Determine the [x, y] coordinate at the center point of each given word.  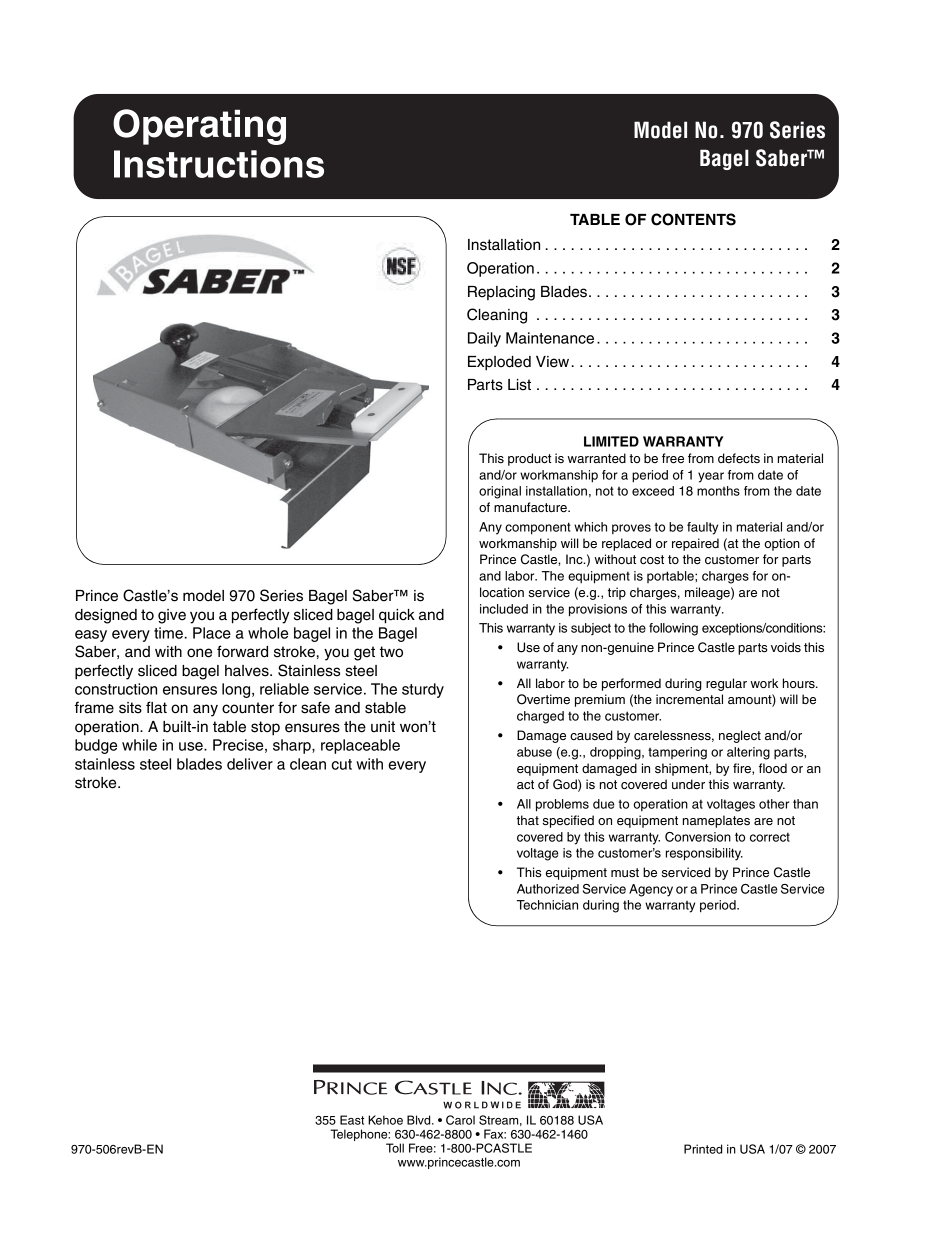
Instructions [219, 164]
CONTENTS [693, 219]
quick [397, 616]
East [352, 1120]
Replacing [501, 293]
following [673, 629]
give [172, 616]
